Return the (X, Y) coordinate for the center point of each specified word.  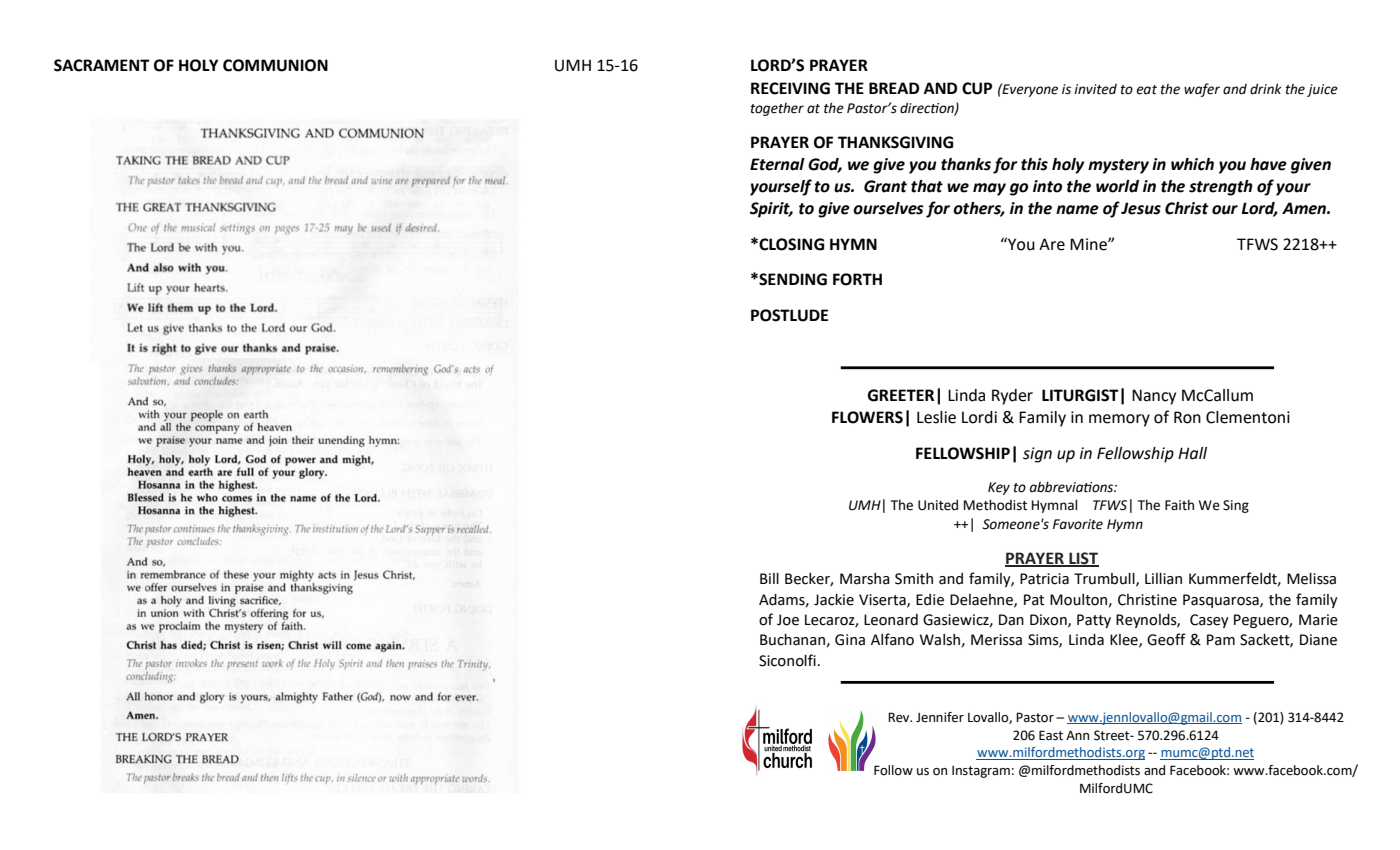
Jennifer (940, 717)
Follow (893, 770)
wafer (1202, 90)
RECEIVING (790, 88)
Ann (1077, 735)
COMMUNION (275, 65)
